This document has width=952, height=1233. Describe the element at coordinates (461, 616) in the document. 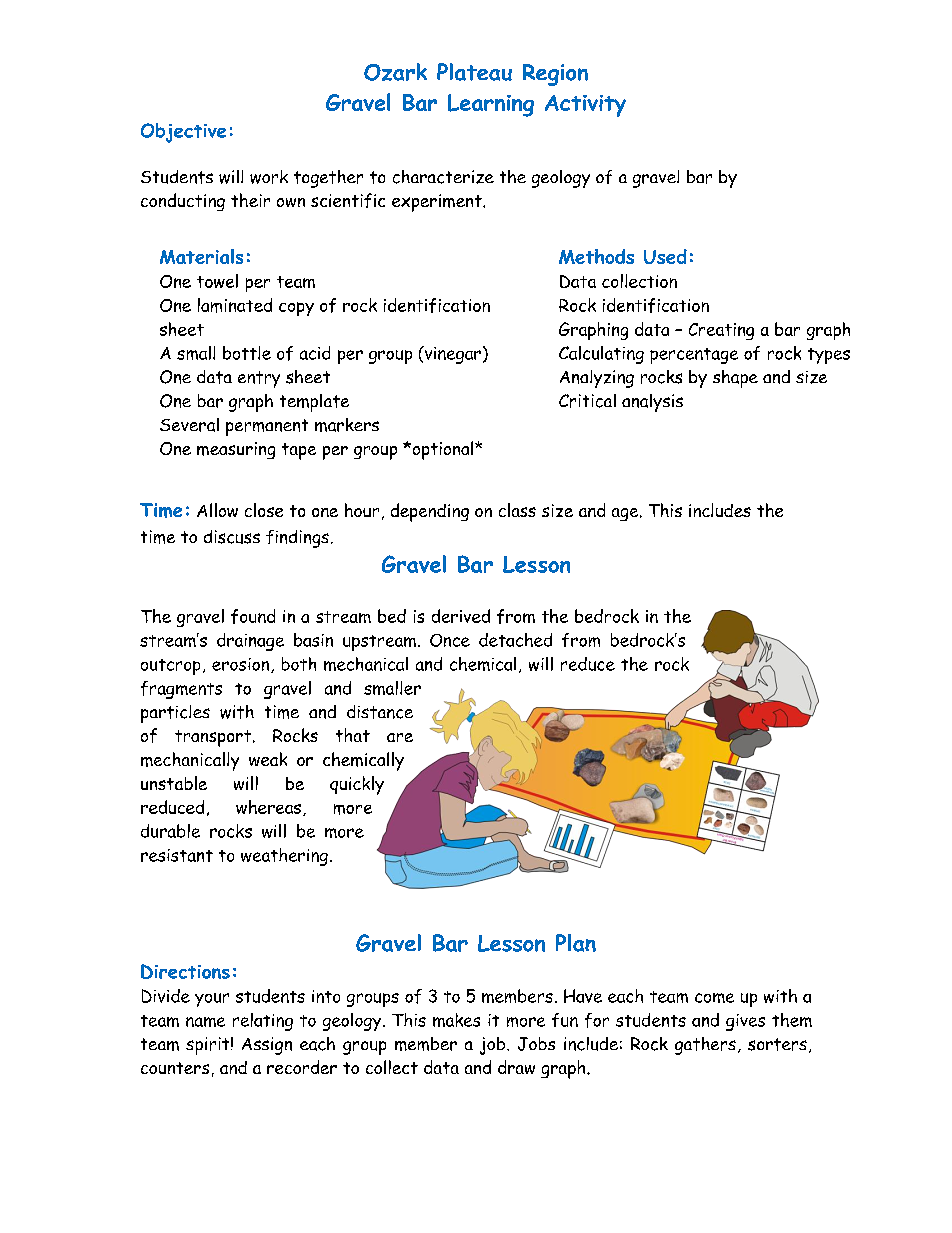

I see `derived` at that location.
